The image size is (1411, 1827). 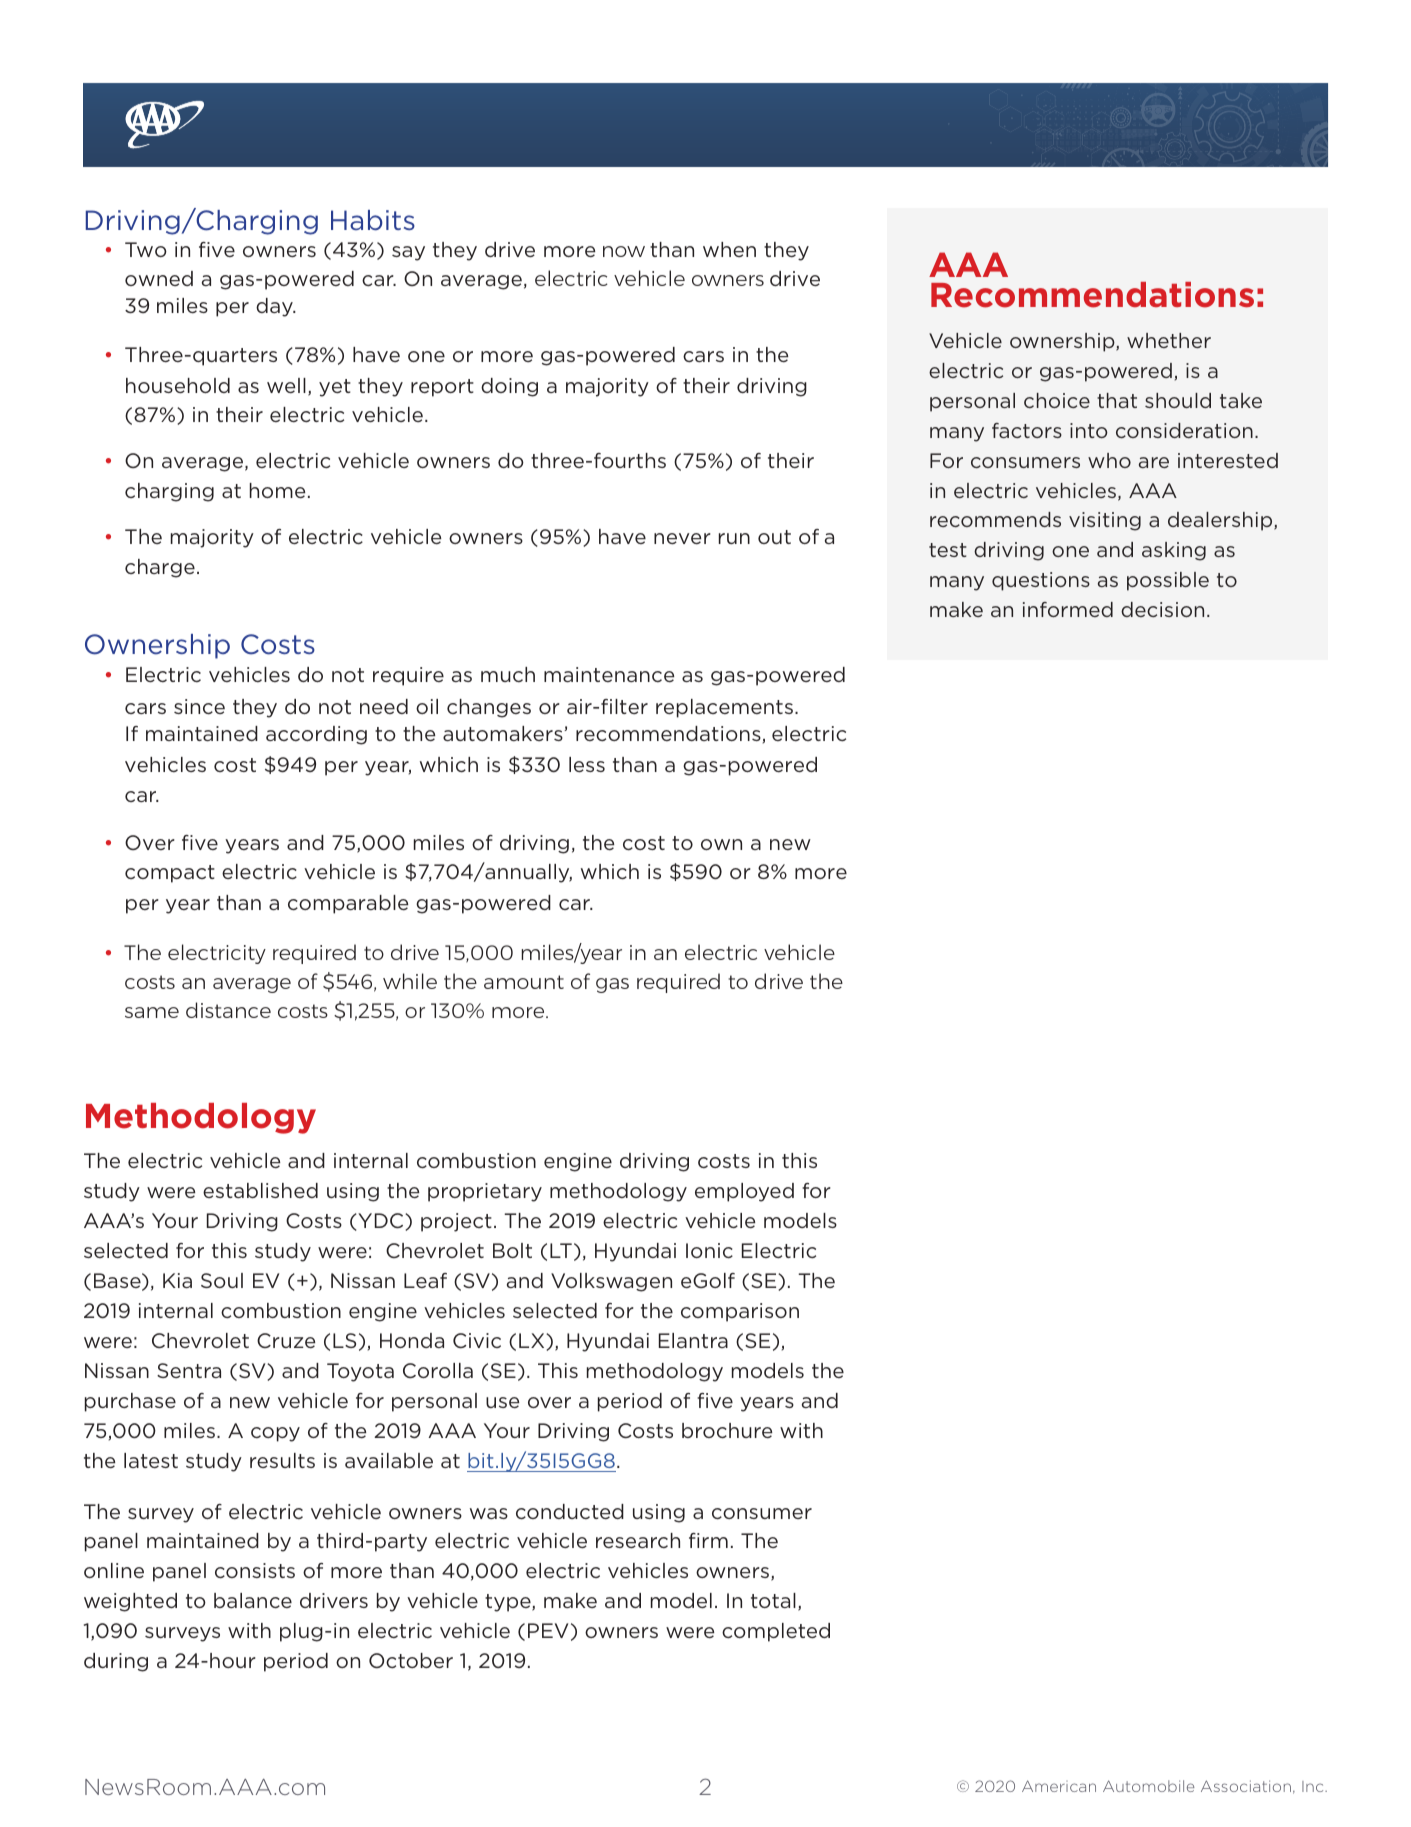 I want to click on Automobile, so click(x=1149, y=1786).
